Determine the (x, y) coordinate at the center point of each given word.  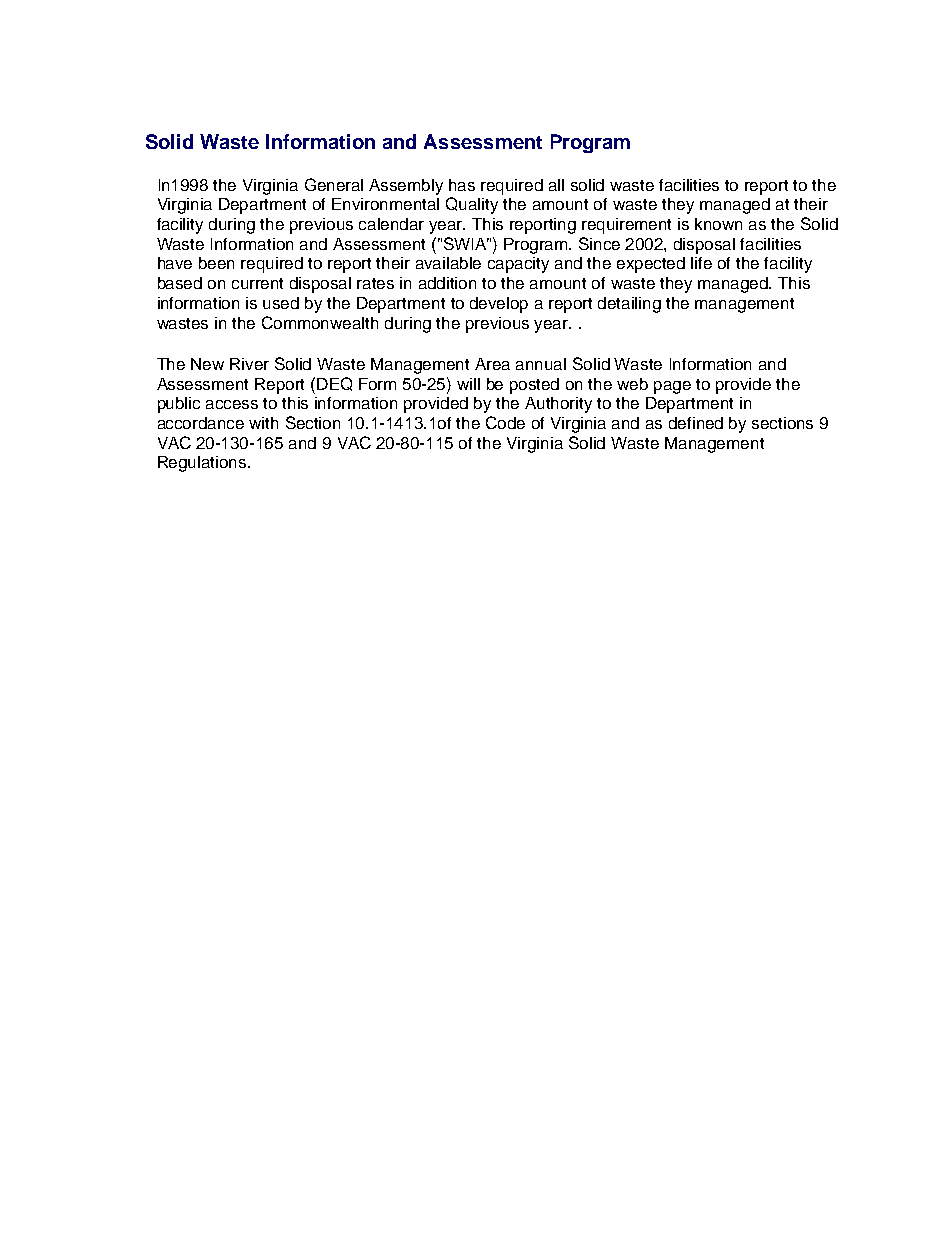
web (632, 384)
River (249, 364)
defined (696, 423)
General (334, 184)
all (556, 185)
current (257, 283)
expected (651, 265)
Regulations (203, 464)
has (462, 185)
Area (492, 364)
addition (447, 283)
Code (505, 422)
